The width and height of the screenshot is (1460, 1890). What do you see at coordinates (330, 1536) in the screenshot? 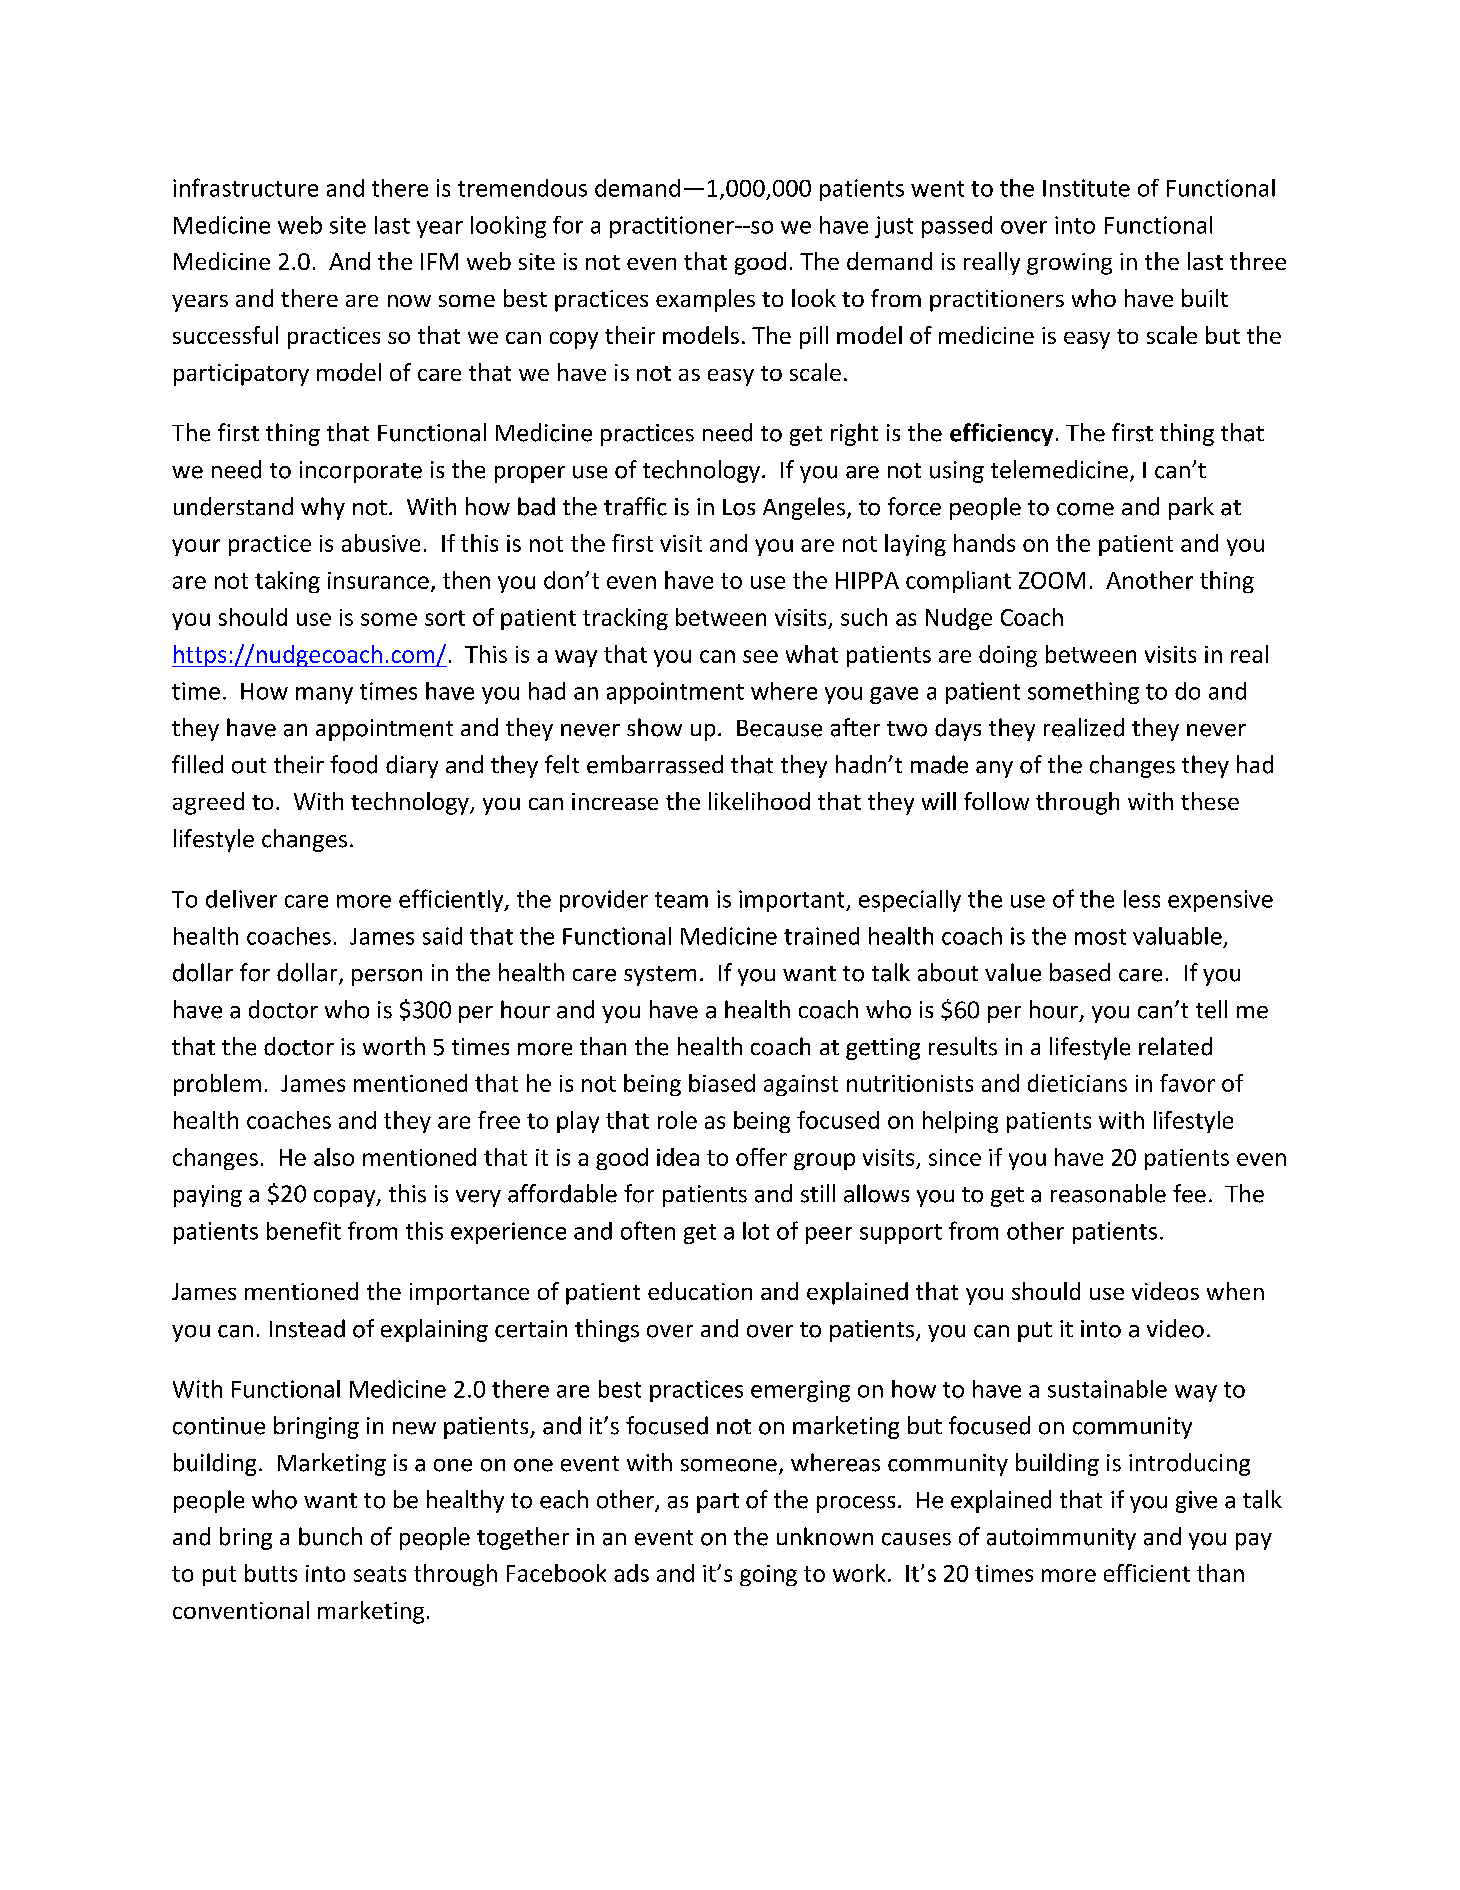
I see `bunch` at bounding box center [330, 1536].
